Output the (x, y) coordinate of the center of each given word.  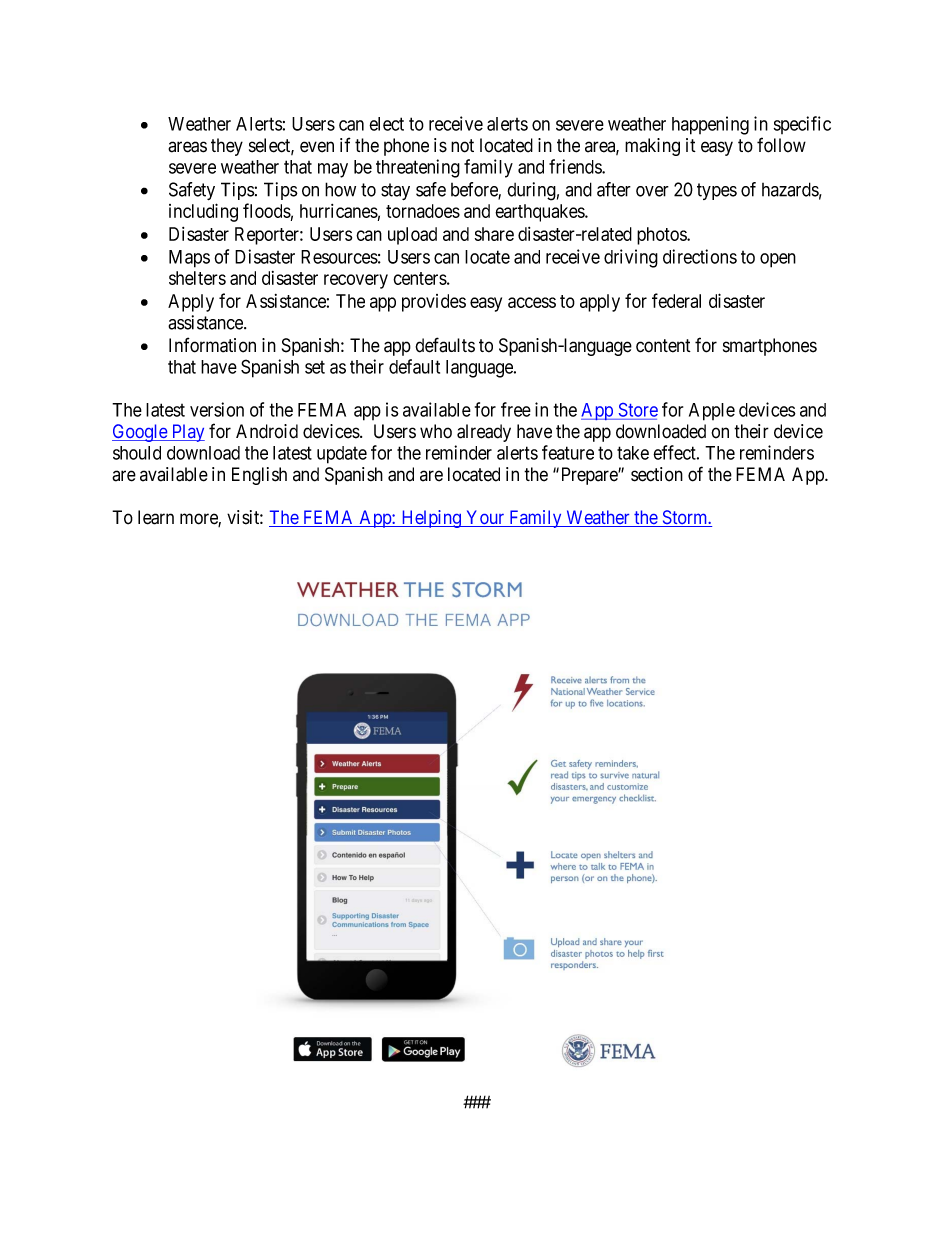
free (516, 409)
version (217, 409)
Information (212, 345)
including (203, 212)
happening (710, 125)
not (462, 146)
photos (662, 236)
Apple (712, 412)
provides (434, 303)
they (227, 147)
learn (156, 517)
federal (676, 300)
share (494, 234)
